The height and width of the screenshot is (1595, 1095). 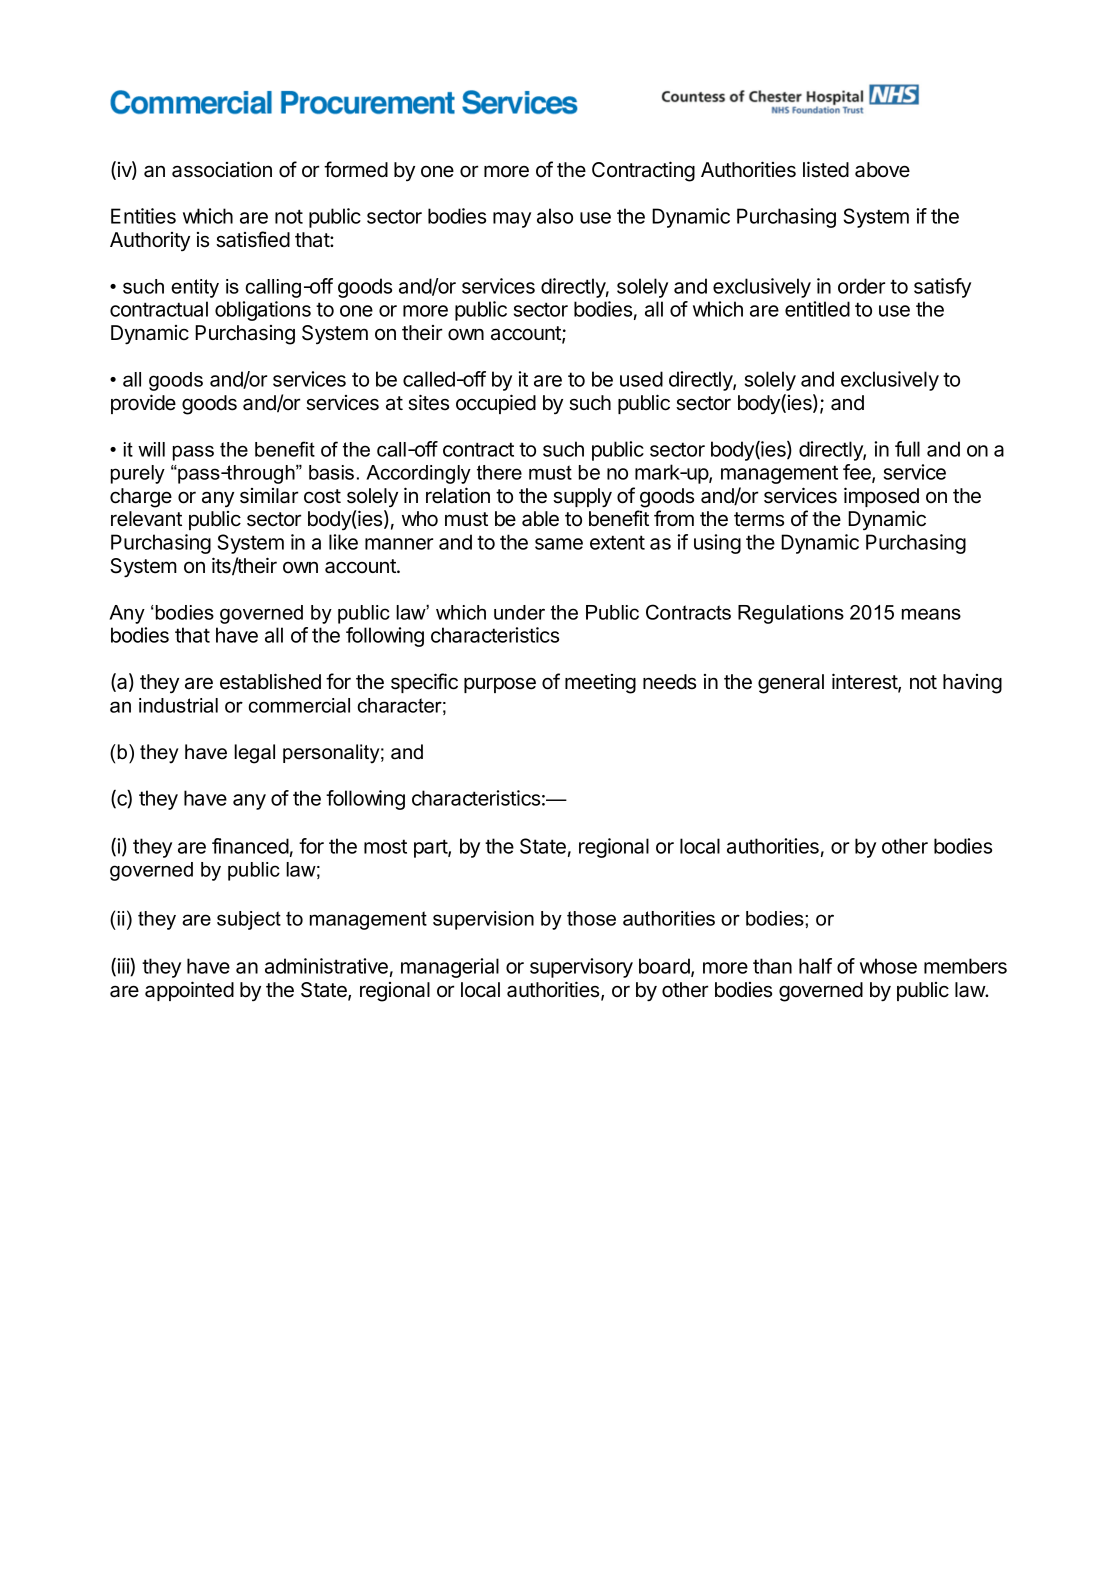 I want to click on legal, so click(x=254, y=754).
